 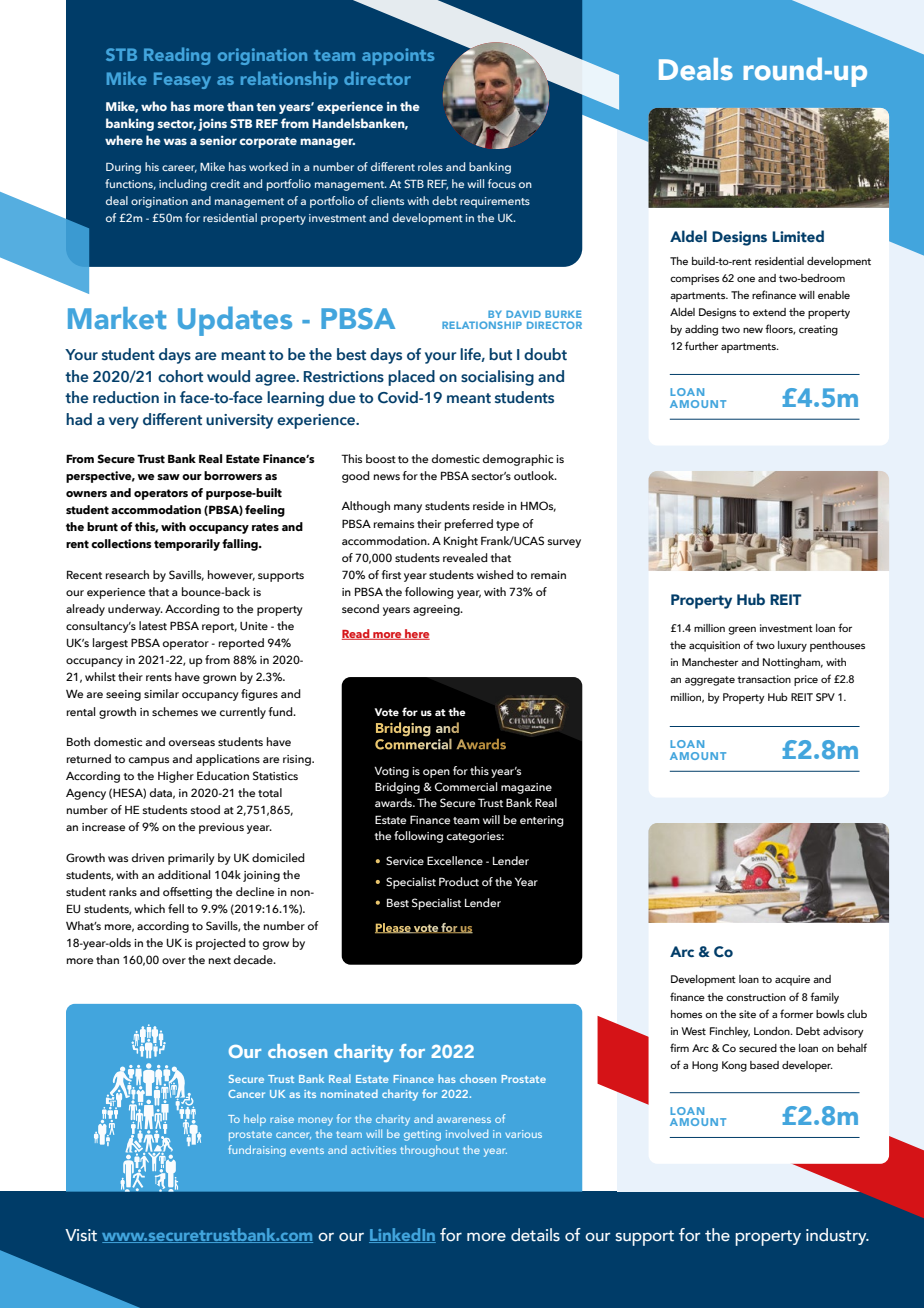 What do you see at coordinates (154, 106) in the image?
I see `who` at bounding box center [154, 106].
